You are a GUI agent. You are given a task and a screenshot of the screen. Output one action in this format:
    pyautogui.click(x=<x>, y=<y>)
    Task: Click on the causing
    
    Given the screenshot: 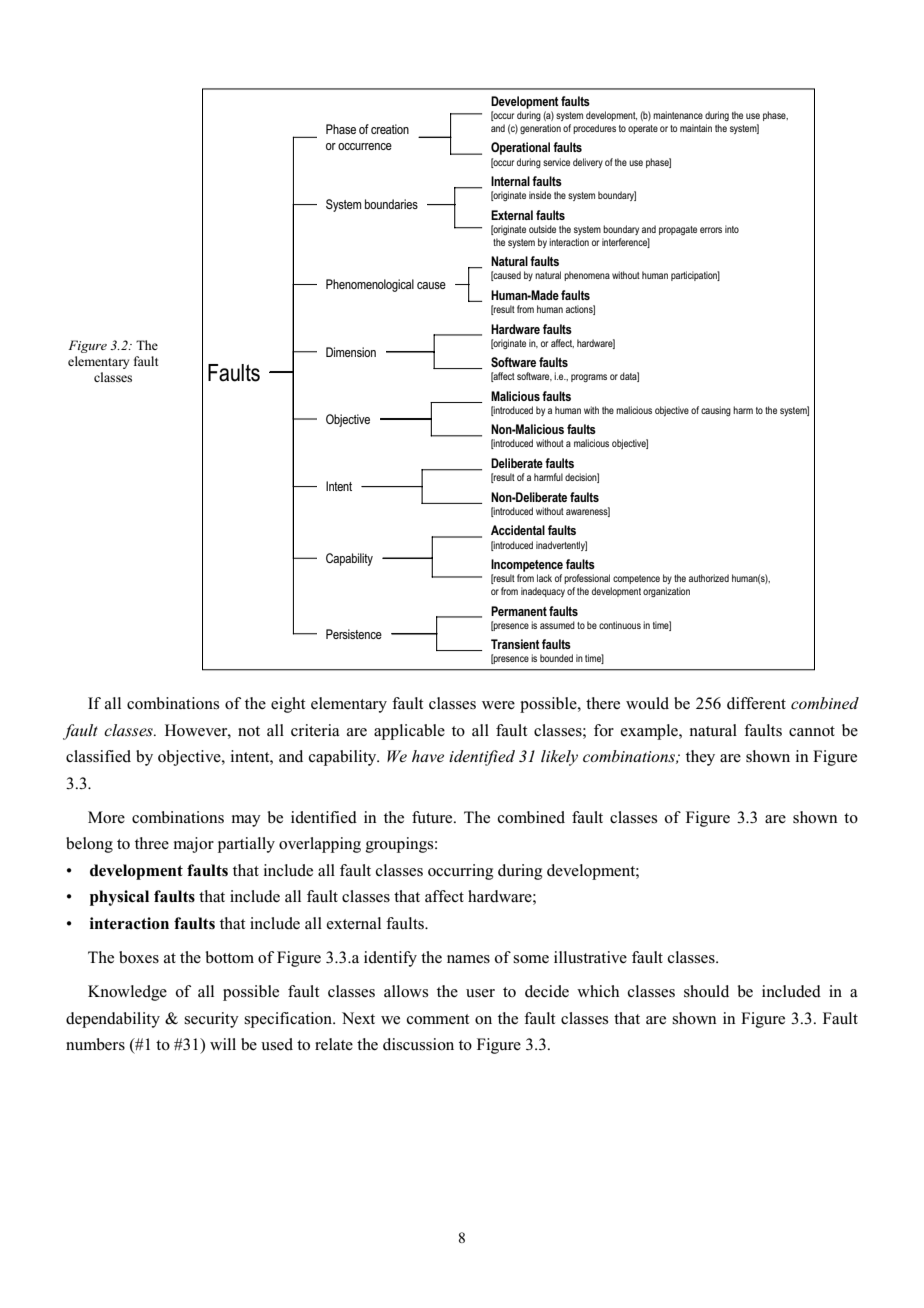 What is the action you would take?
    pyautogui.click(x=716, y=411)
